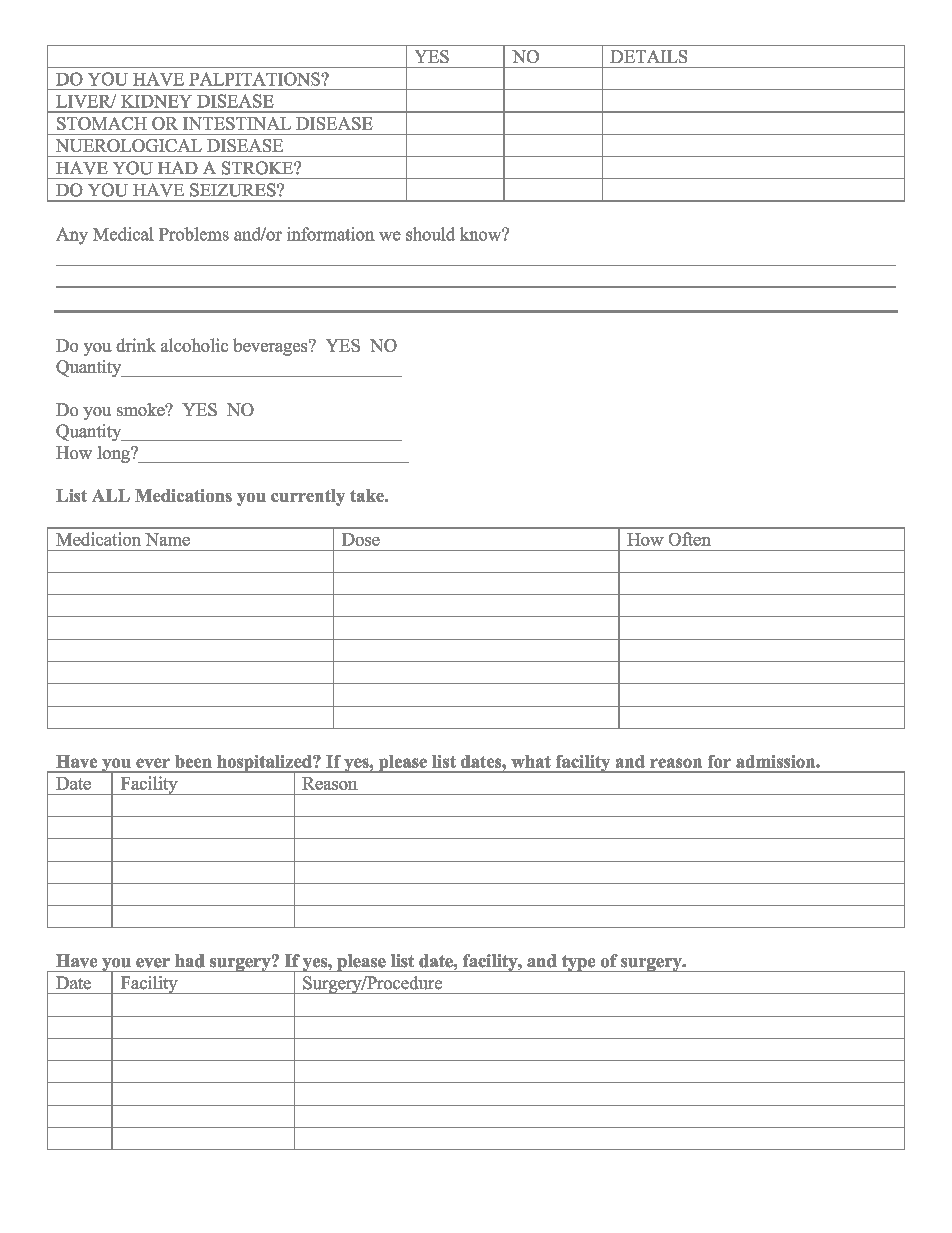 Image resolution: width=952 pixels, height=1233 pixels. I want to click on Dose, so click(361, 539).
